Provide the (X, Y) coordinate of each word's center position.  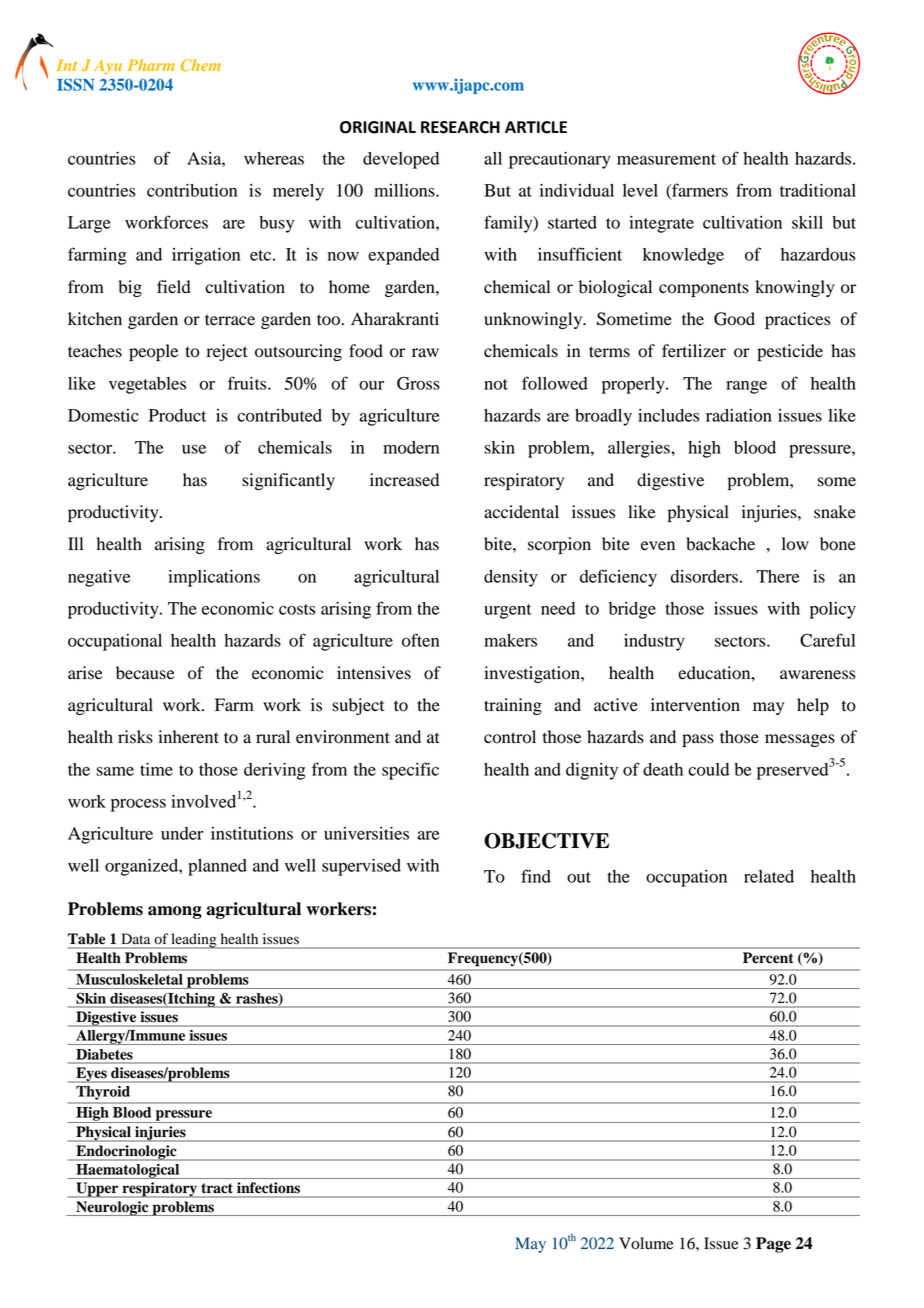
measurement (666, 159)
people (153, 352)
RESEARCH (460, 127)
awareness (817, 675)
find (536, 876)
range (746, 387)
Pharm (151, 65)
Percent (768, 958)
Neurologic (112, 1208)
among (175, 912)
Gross (418, 383)
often (420, 640)
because (145, 673)
